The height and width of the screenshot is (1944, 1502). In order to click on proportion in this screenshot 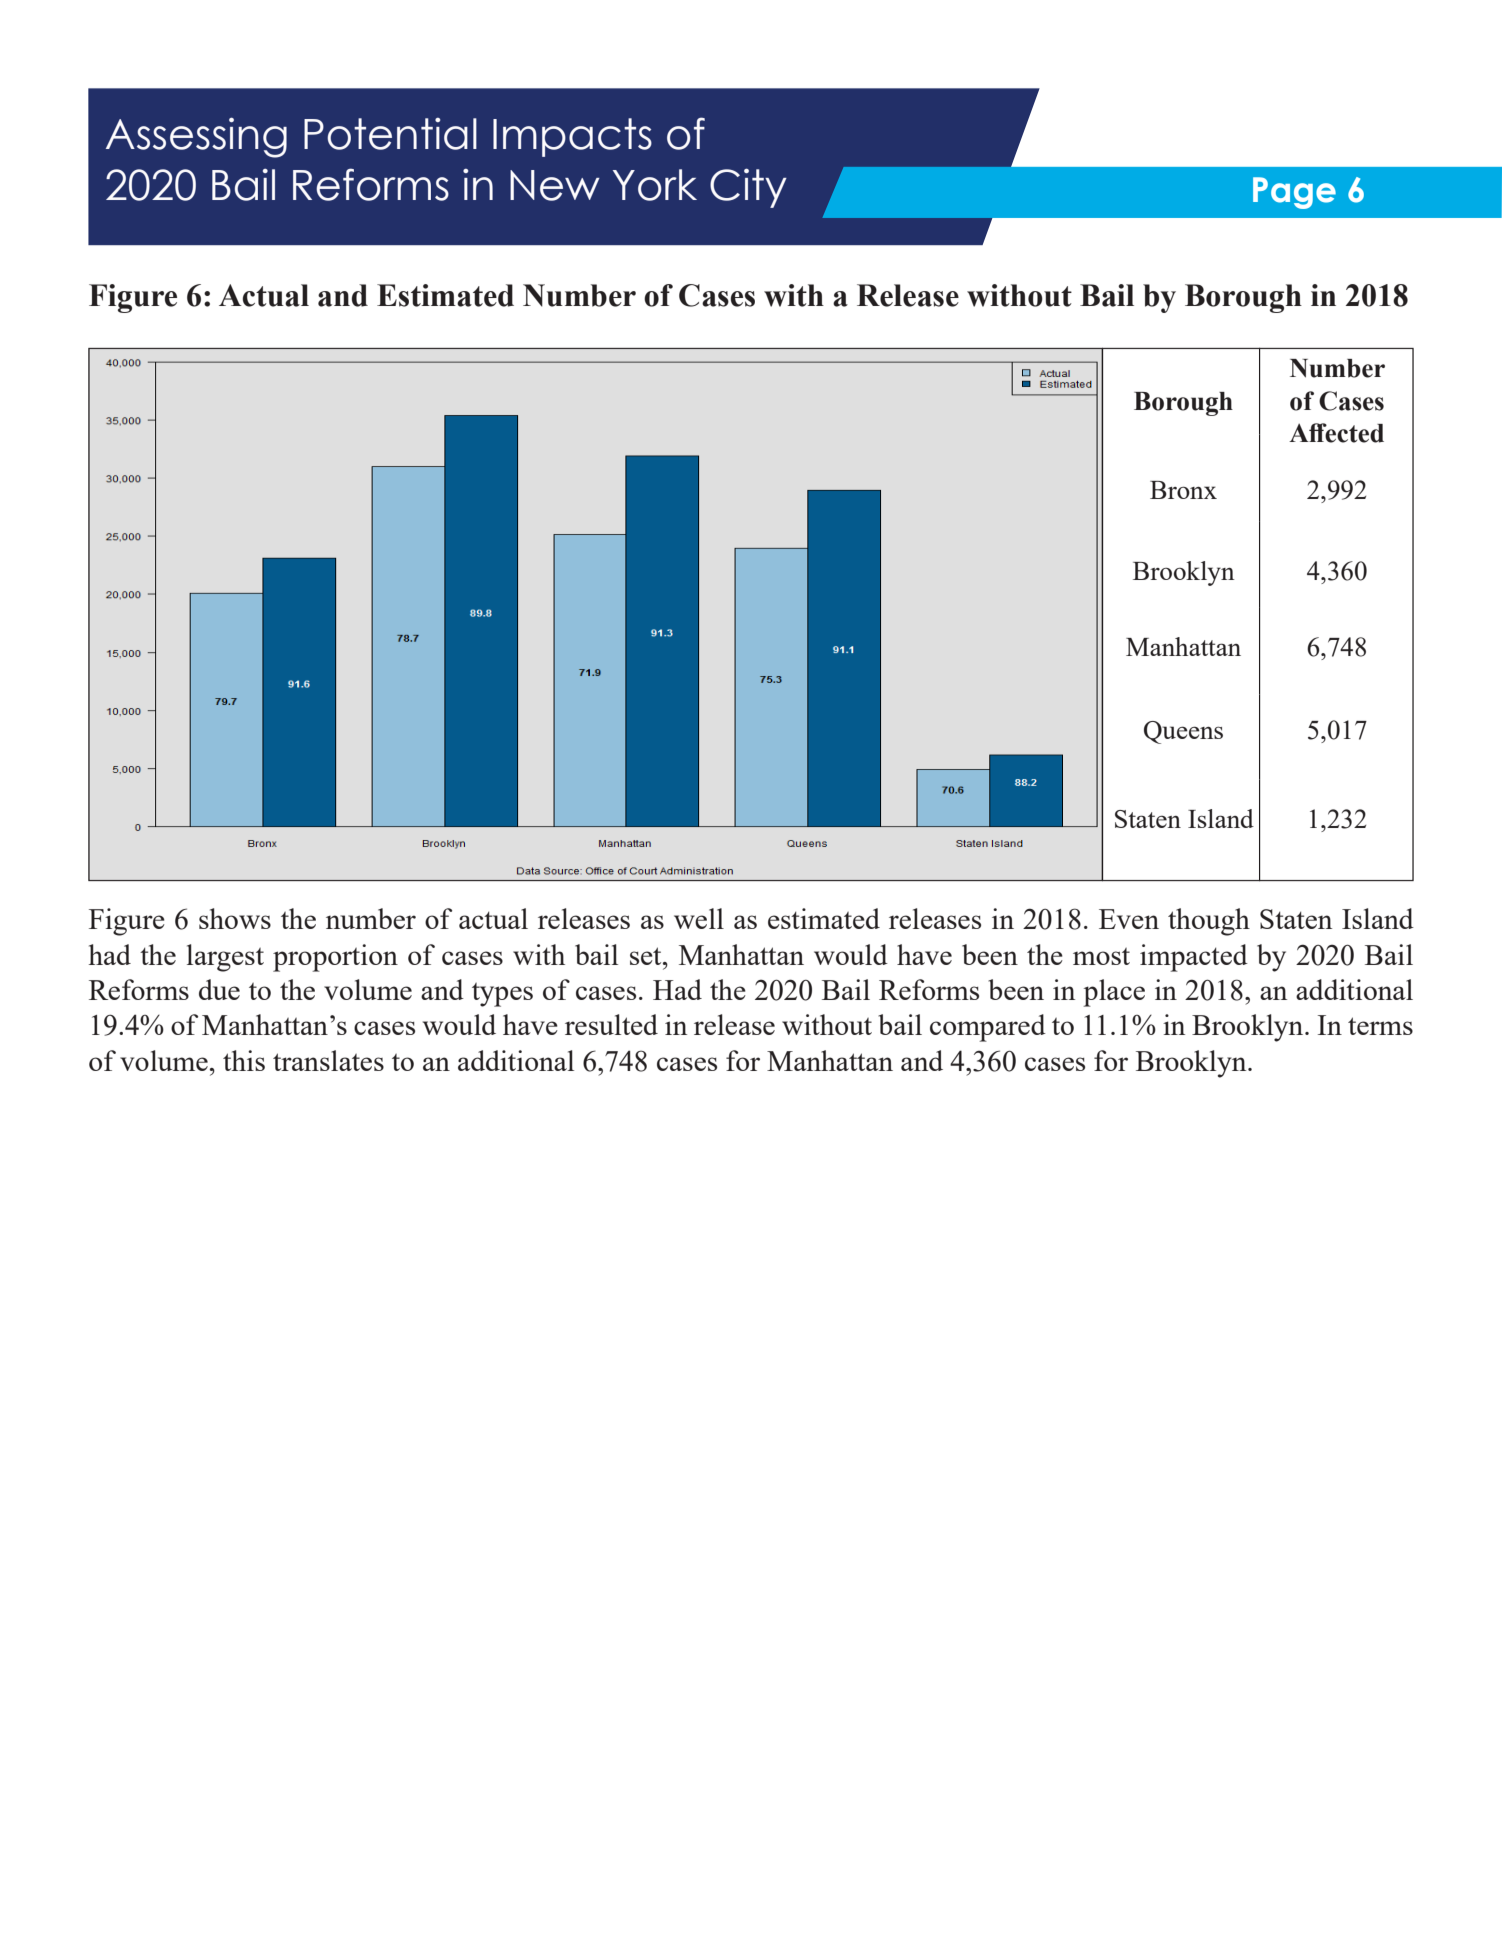, I will do `click(335, 958)`.
